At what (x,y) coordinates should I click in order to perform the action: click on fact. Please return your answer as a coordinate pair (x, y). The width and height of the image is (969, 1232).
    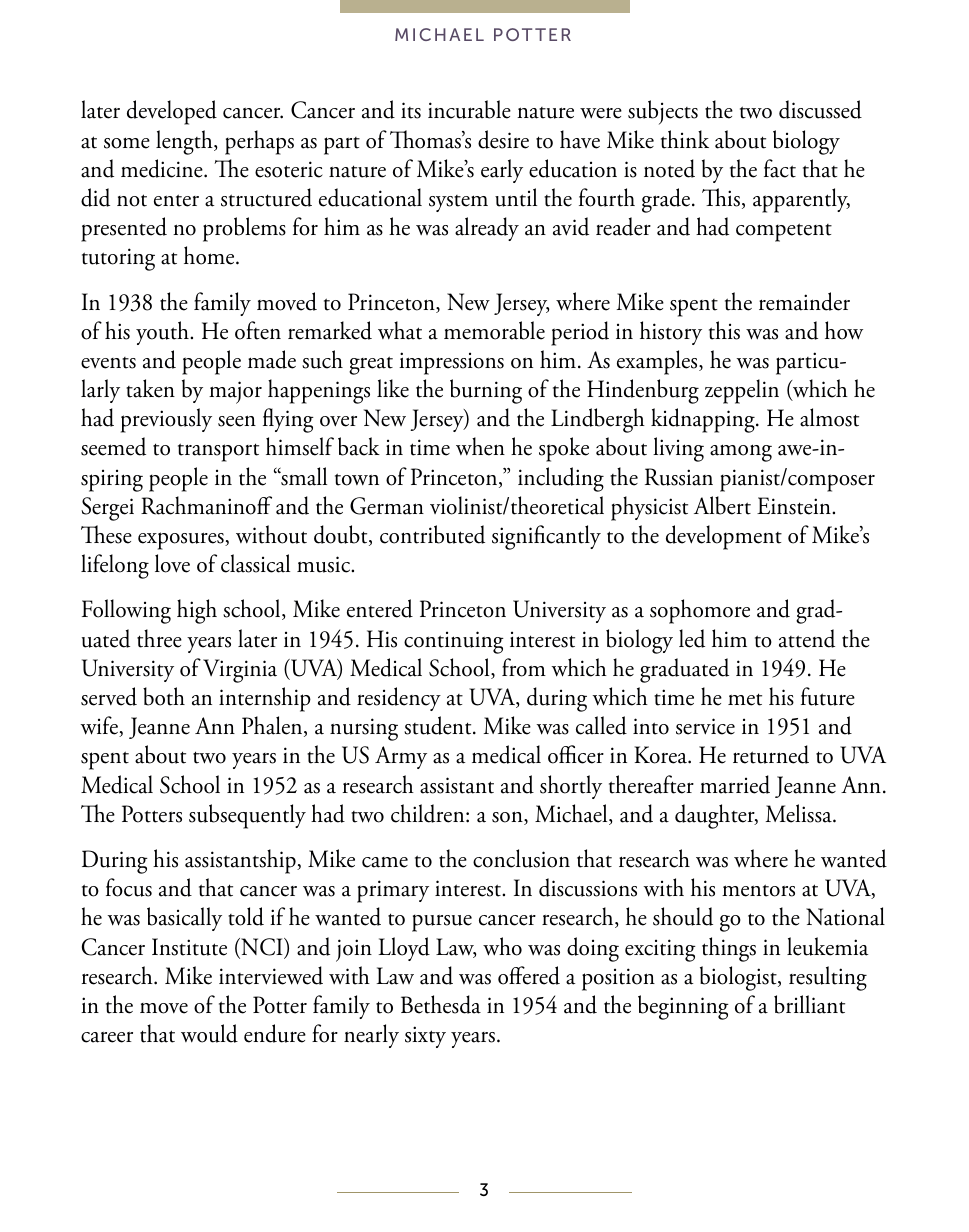
    Looking at the image, I should click on (780, 168).
